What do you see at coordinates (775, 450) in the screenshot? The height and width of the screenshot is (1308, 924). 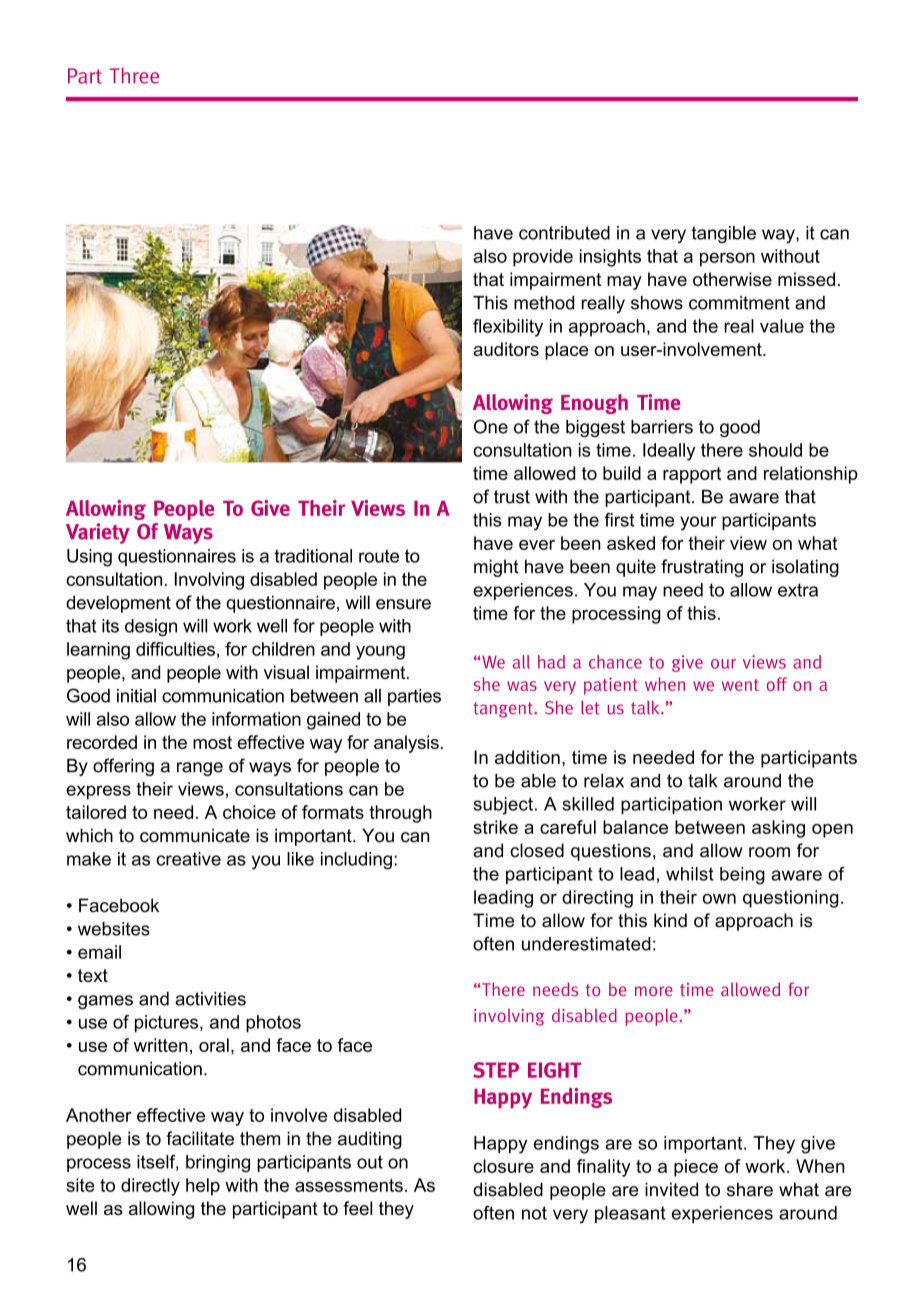 I see `should` at bounding box center [775, 450].
